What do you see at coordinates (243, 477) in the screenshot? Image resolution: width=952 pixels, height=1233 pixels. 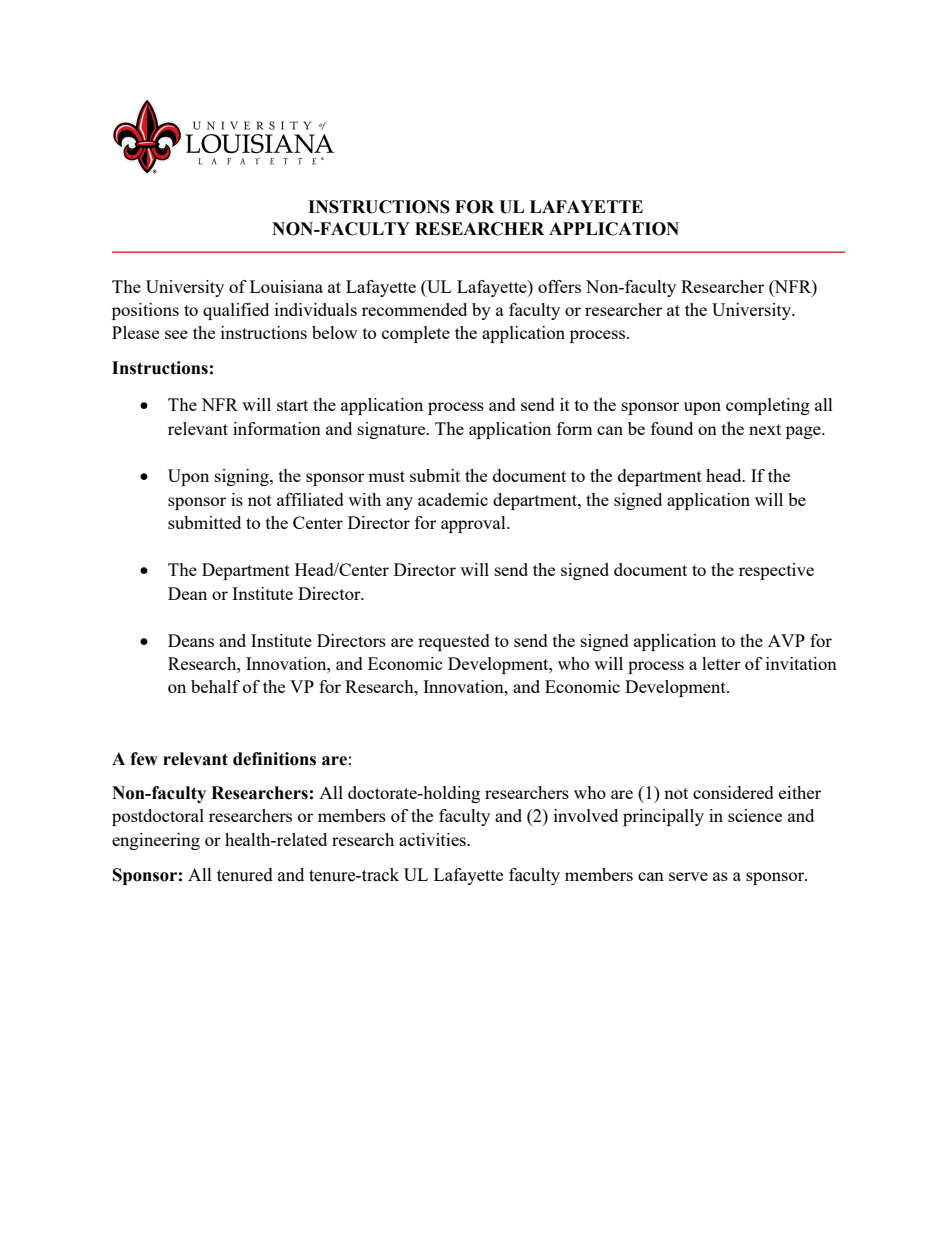 I see `signing` at bounding box center [243, 477].
